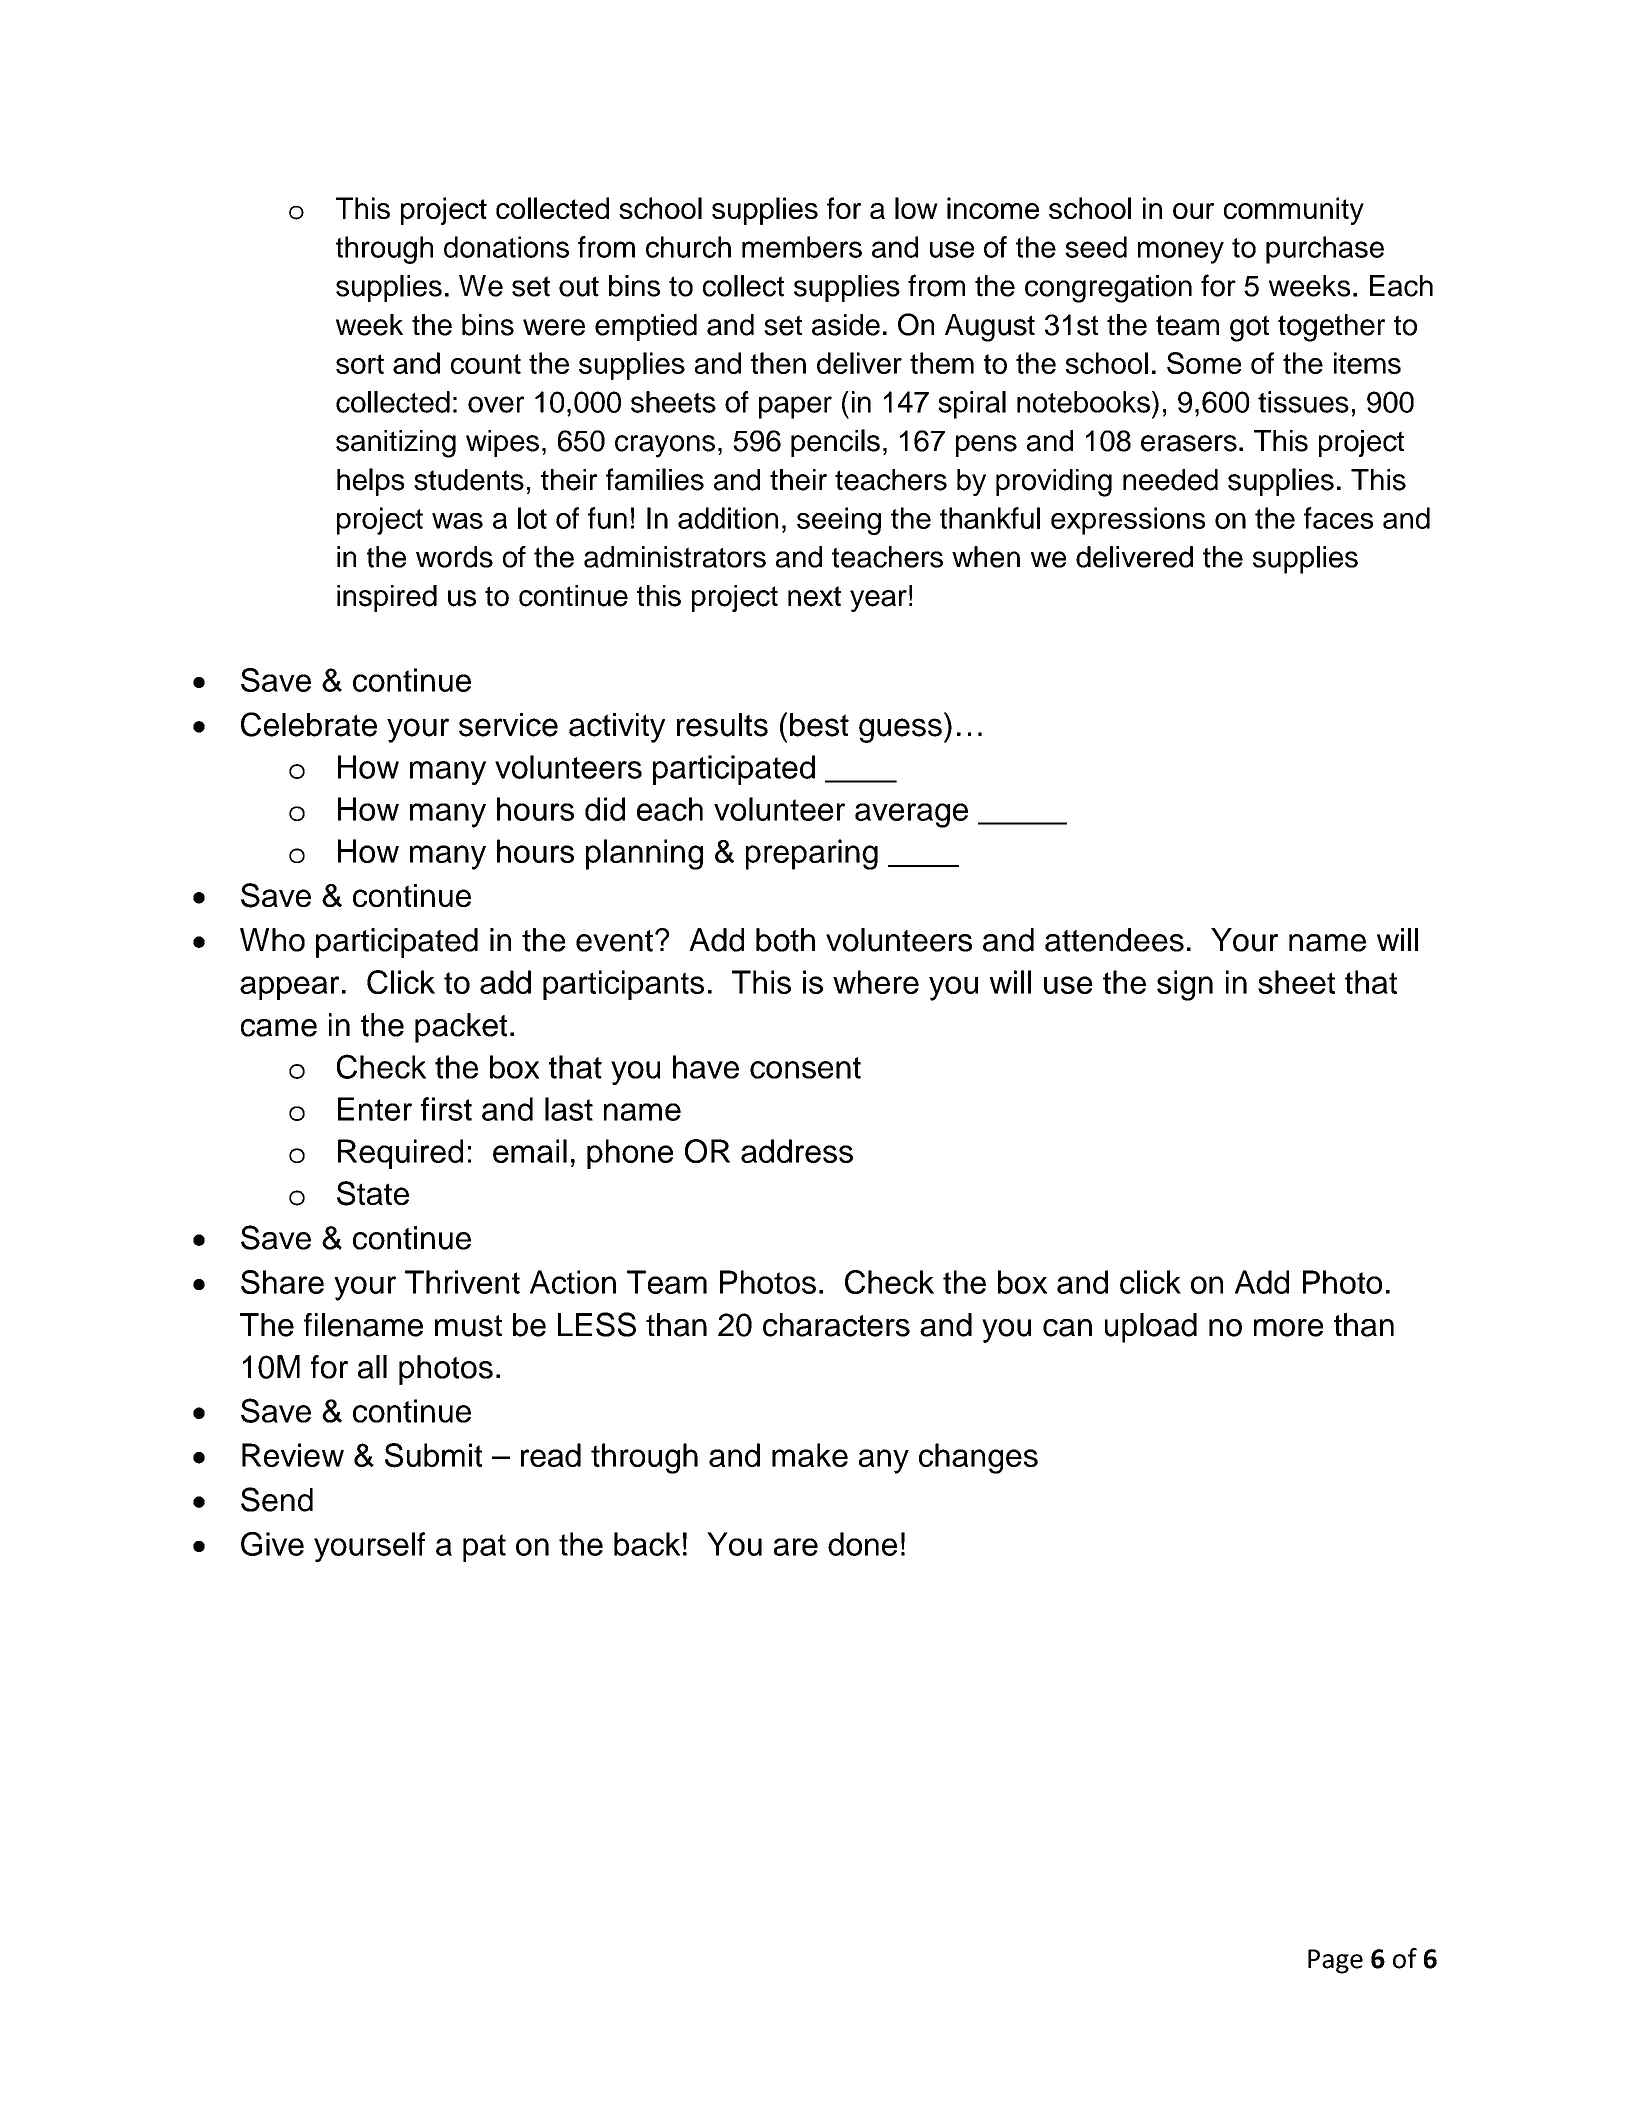 The image size is (1629, 2108). I want to click on Enter, so click(375, 1109).
